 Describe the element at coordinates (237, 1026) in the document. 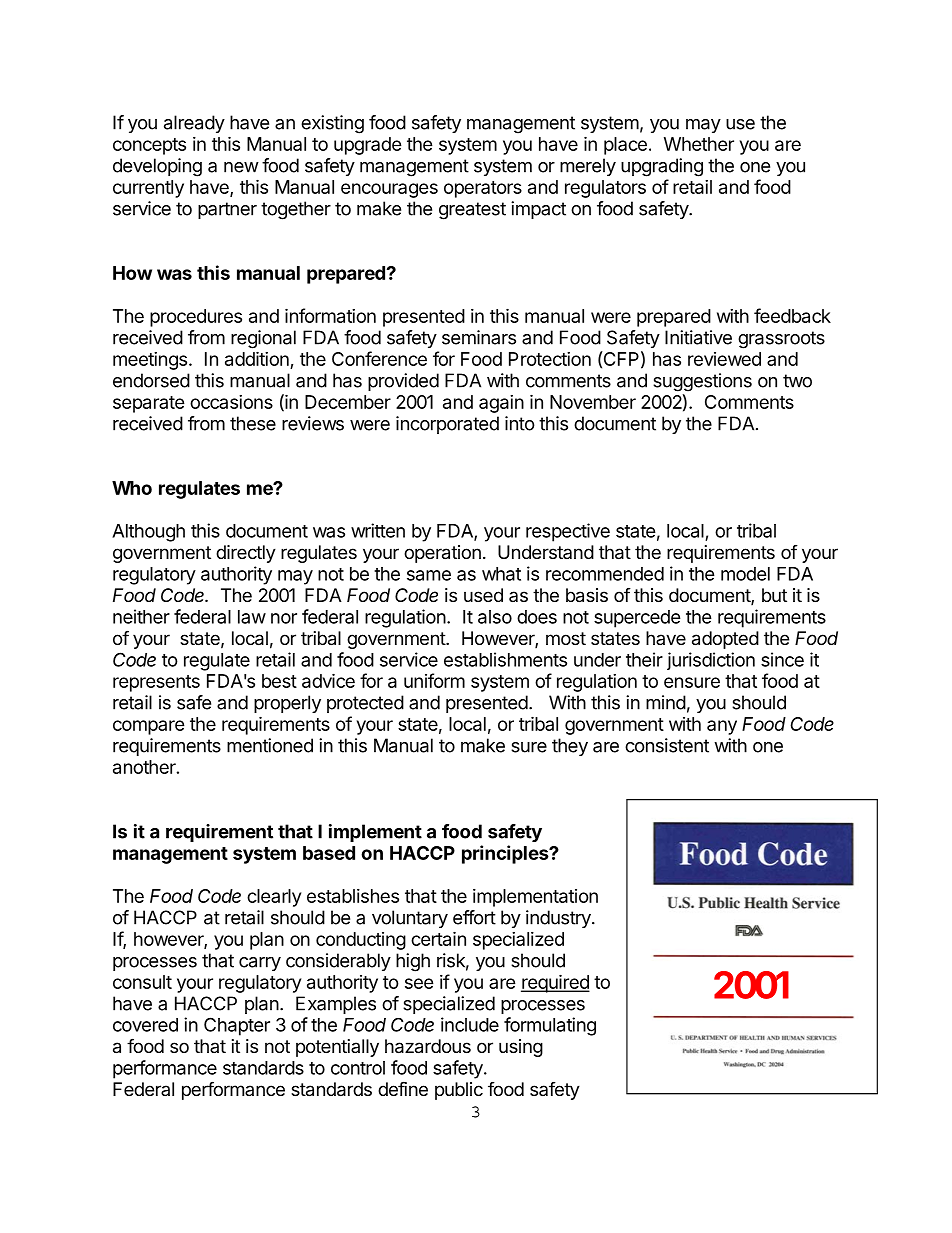

I see `Chapter` at that location.
